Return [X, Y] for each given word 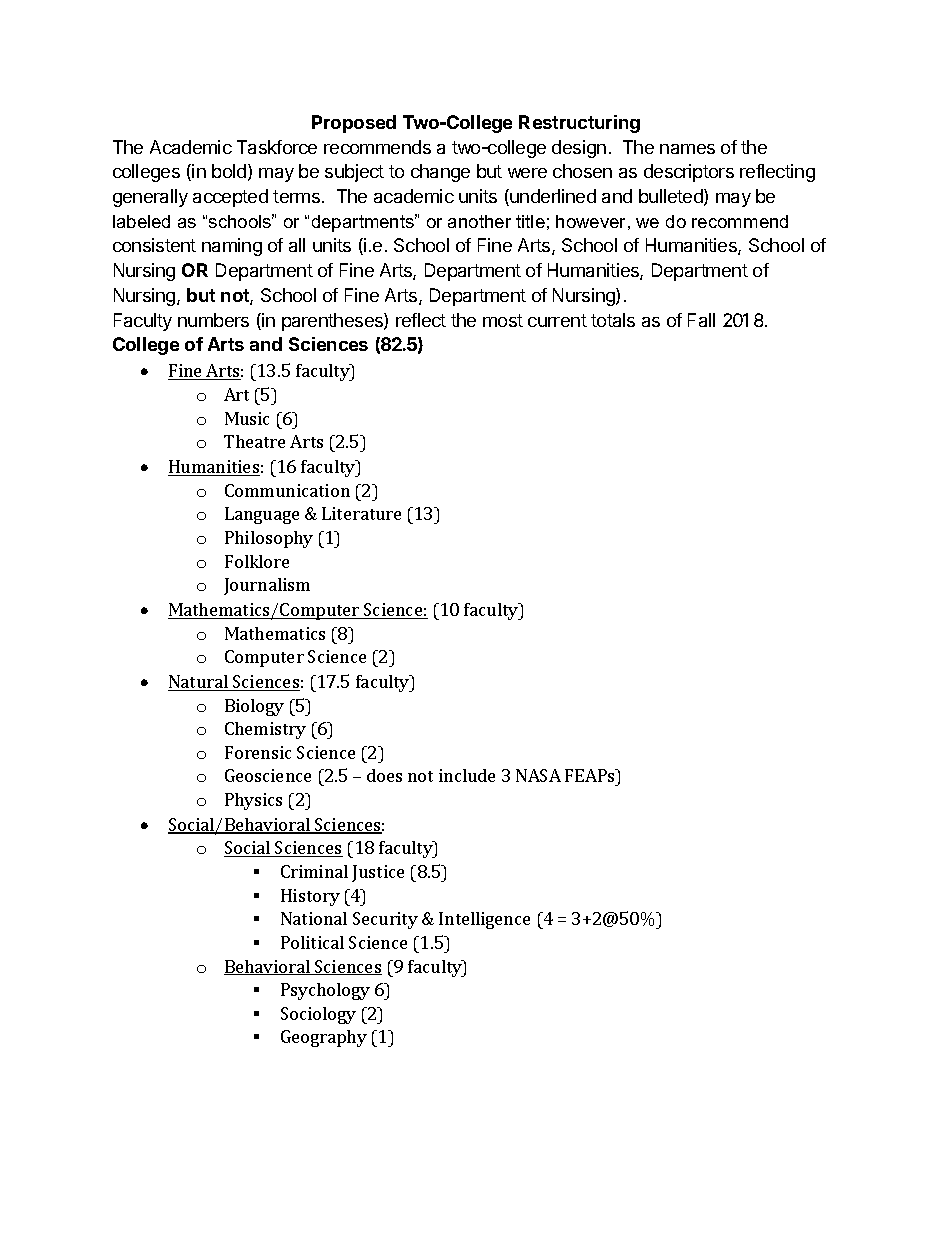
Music [247, 418]
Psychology [325, 991]
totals [613, 320]
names [687, 149]
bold [229, 171]
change [440, 173]
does [384, 775]
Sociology [318, 1015]
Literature [361, 513]
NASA [538, 775]
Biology [254, 707]
